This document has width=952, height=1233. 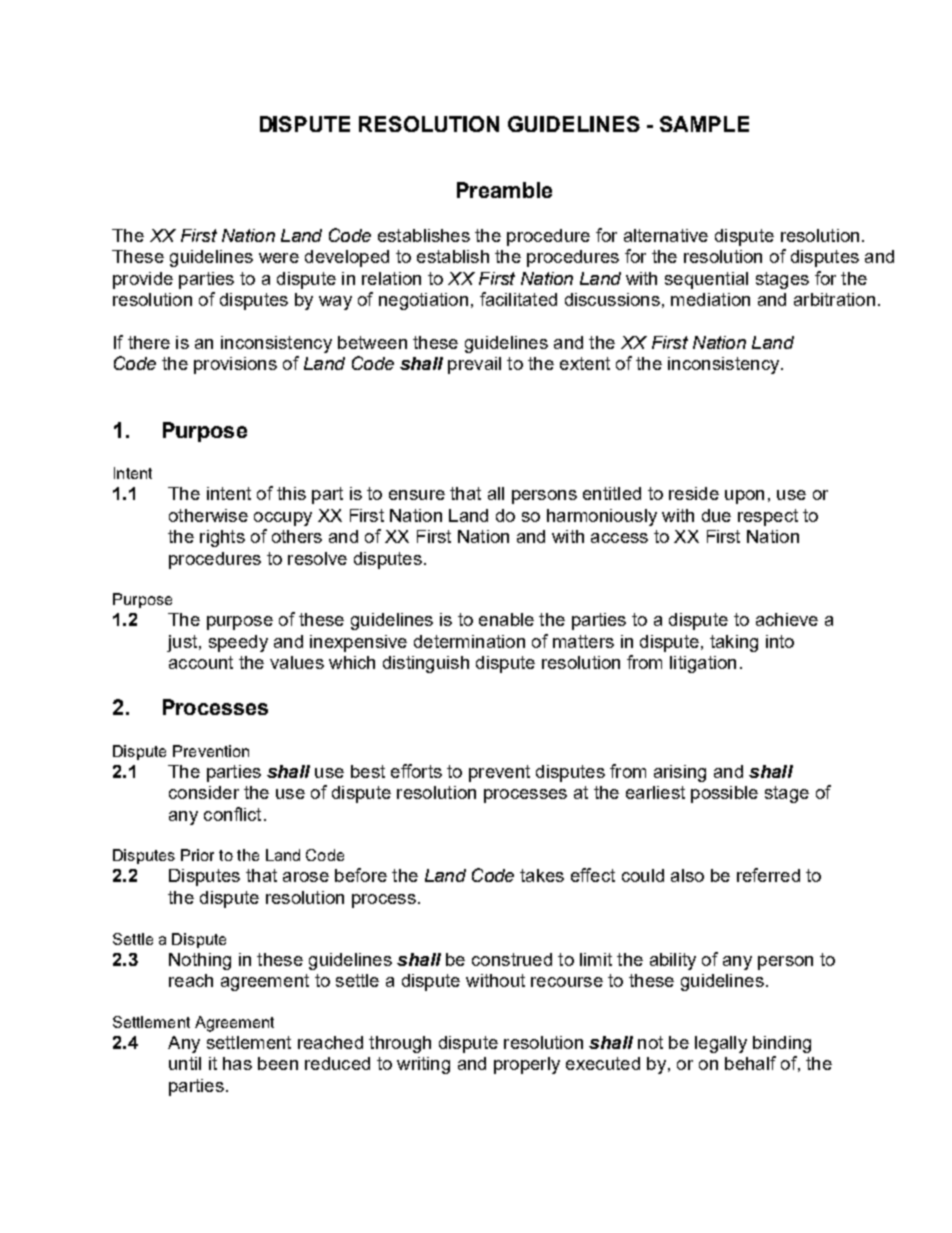 I want to click on were, so click(x=279, y=258).
